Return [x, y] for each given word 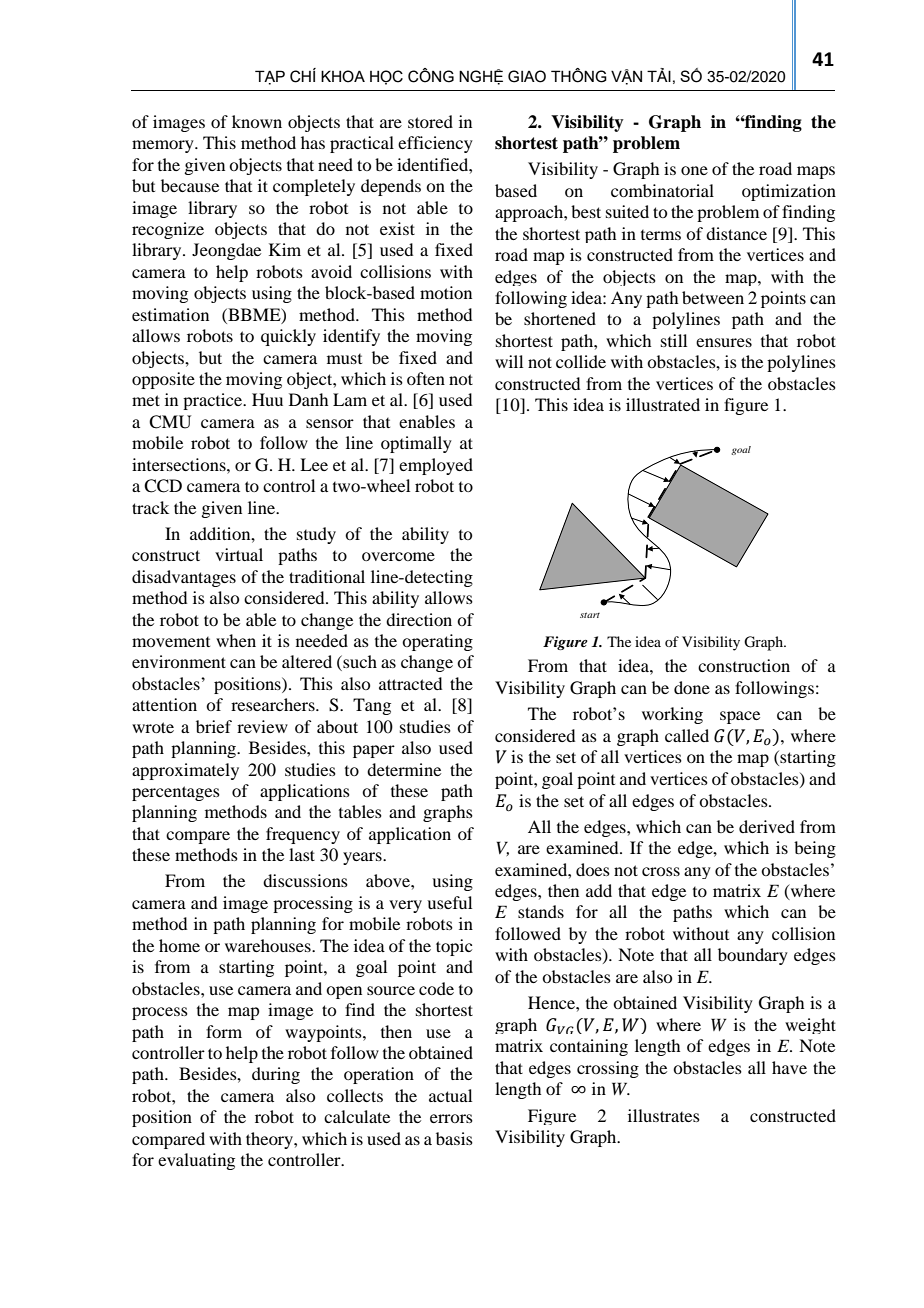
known [257, 121]
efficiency [435, 144]
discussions [305, 880]
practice [214, 401]
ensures [724, 342]
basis [454, 1138]
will [509, 361]
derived [767, 826]
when [236, 640]
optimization [789, 192]
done [692, 687]
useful [449, 902]
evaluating [196, 1161]
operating [437, 642]
